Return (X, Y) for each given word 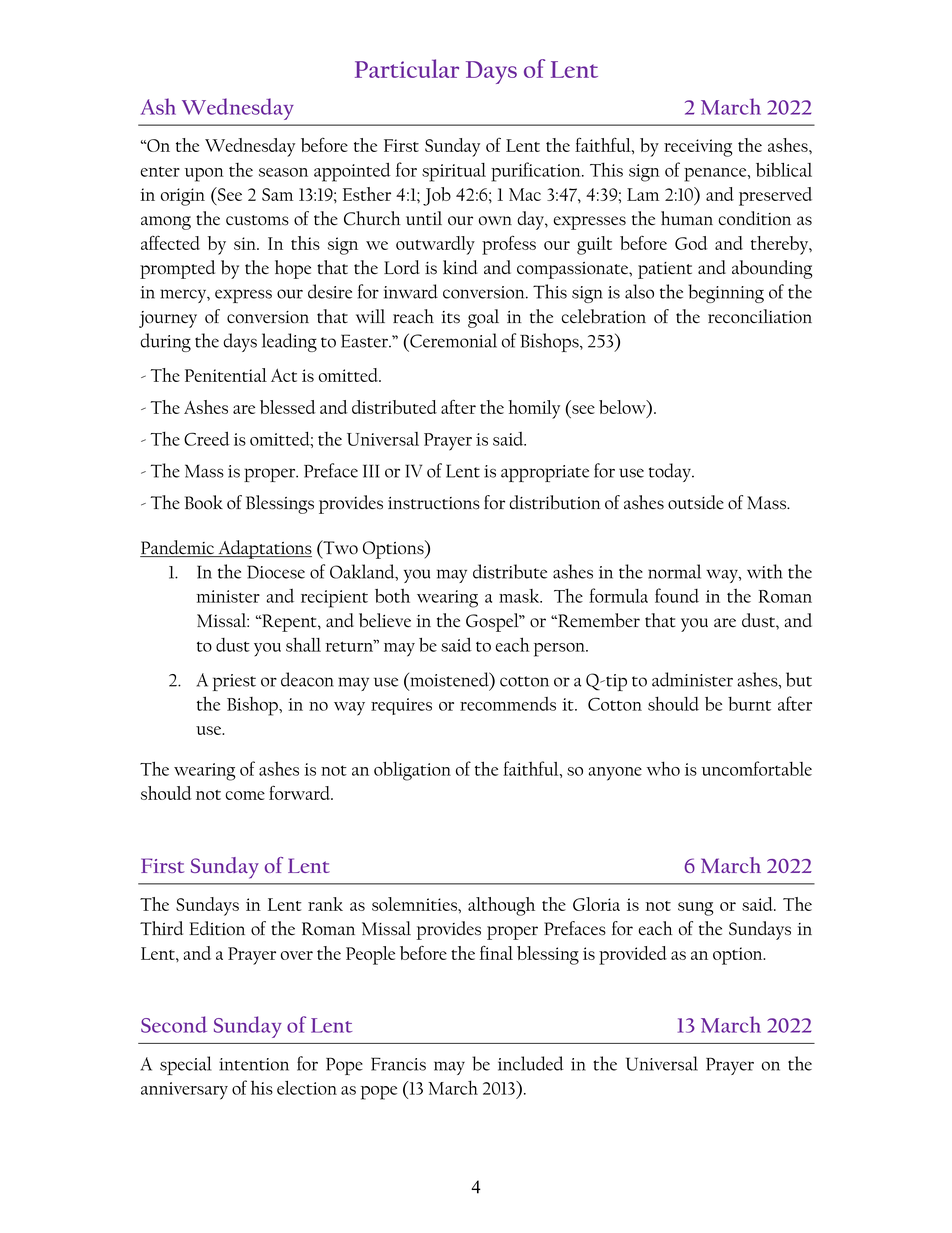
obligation (412, 771)
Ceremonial (452, 340)
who (663, 768)
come (245, 795)
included (531, 1063)
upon (204, 175)
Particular (407, 68)
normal (674, 571)
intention (254, 1064)
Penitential (226, 375)
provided (633, 955)
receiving (698, 148)
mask (520, 596)
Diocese (276, 572)
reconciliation (760, 316)
